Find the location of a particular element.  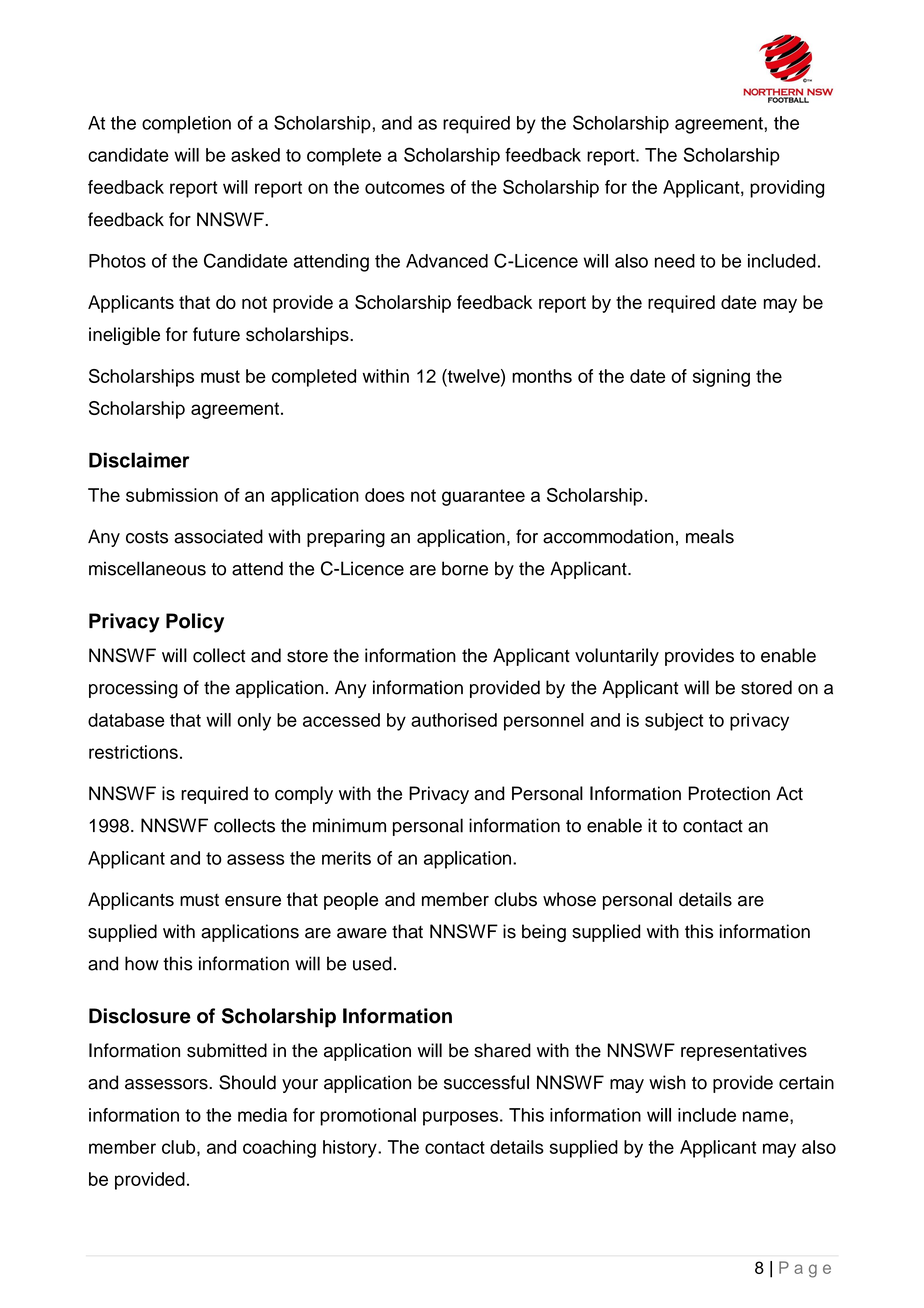

media is located at coordinates (262, 1115).
